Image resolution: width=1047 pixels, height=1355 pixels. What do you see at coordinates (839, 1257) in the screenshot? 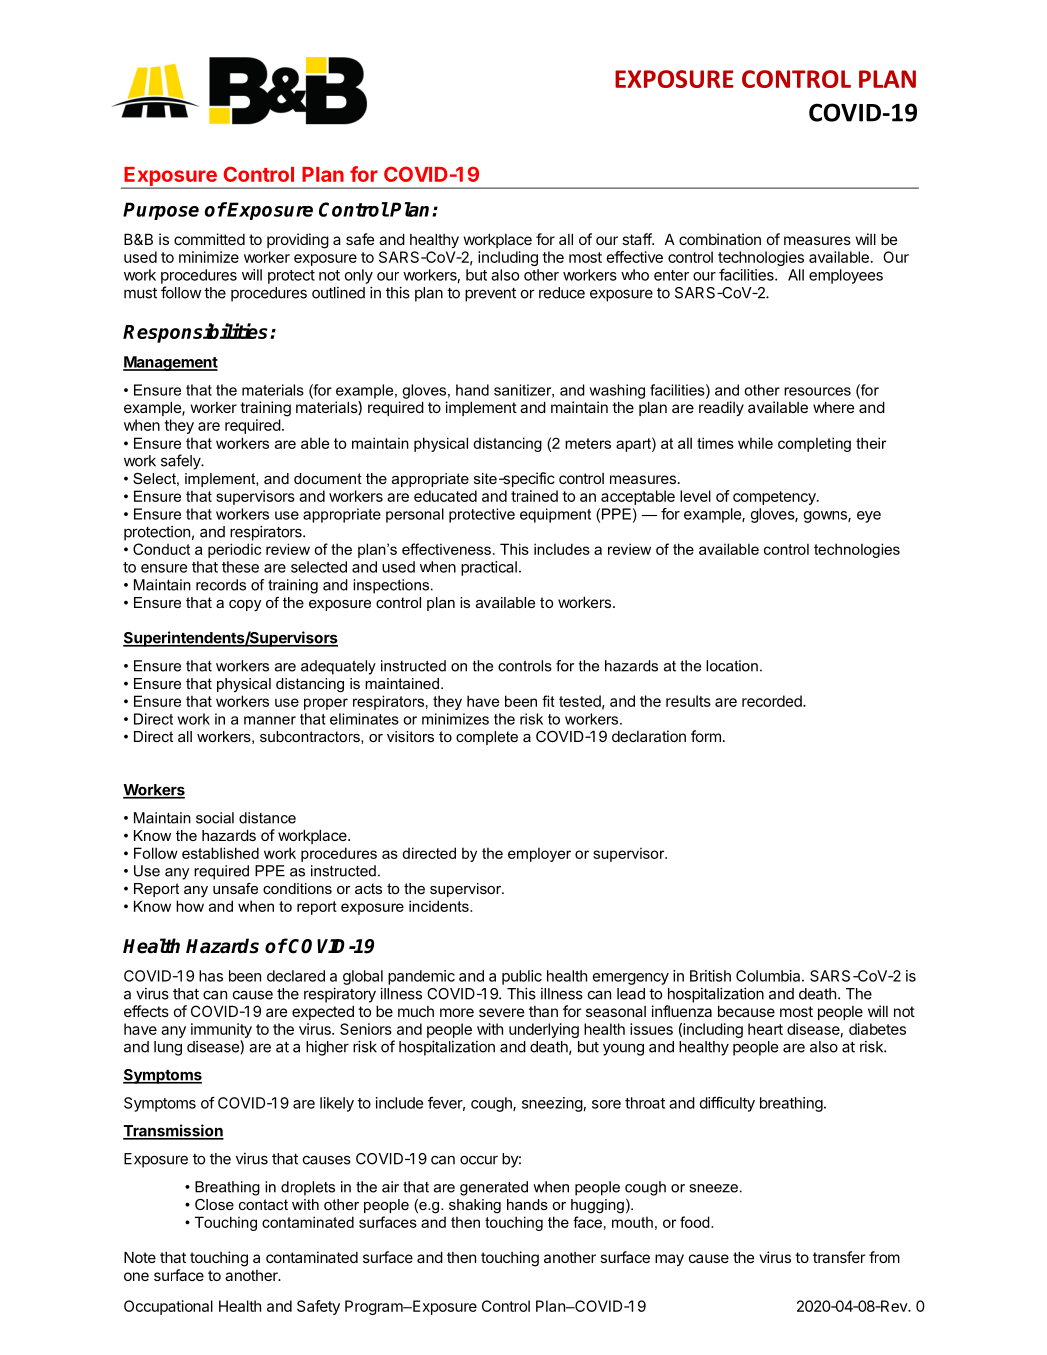
I see `transfer` at bounding box center [839, 1257].
